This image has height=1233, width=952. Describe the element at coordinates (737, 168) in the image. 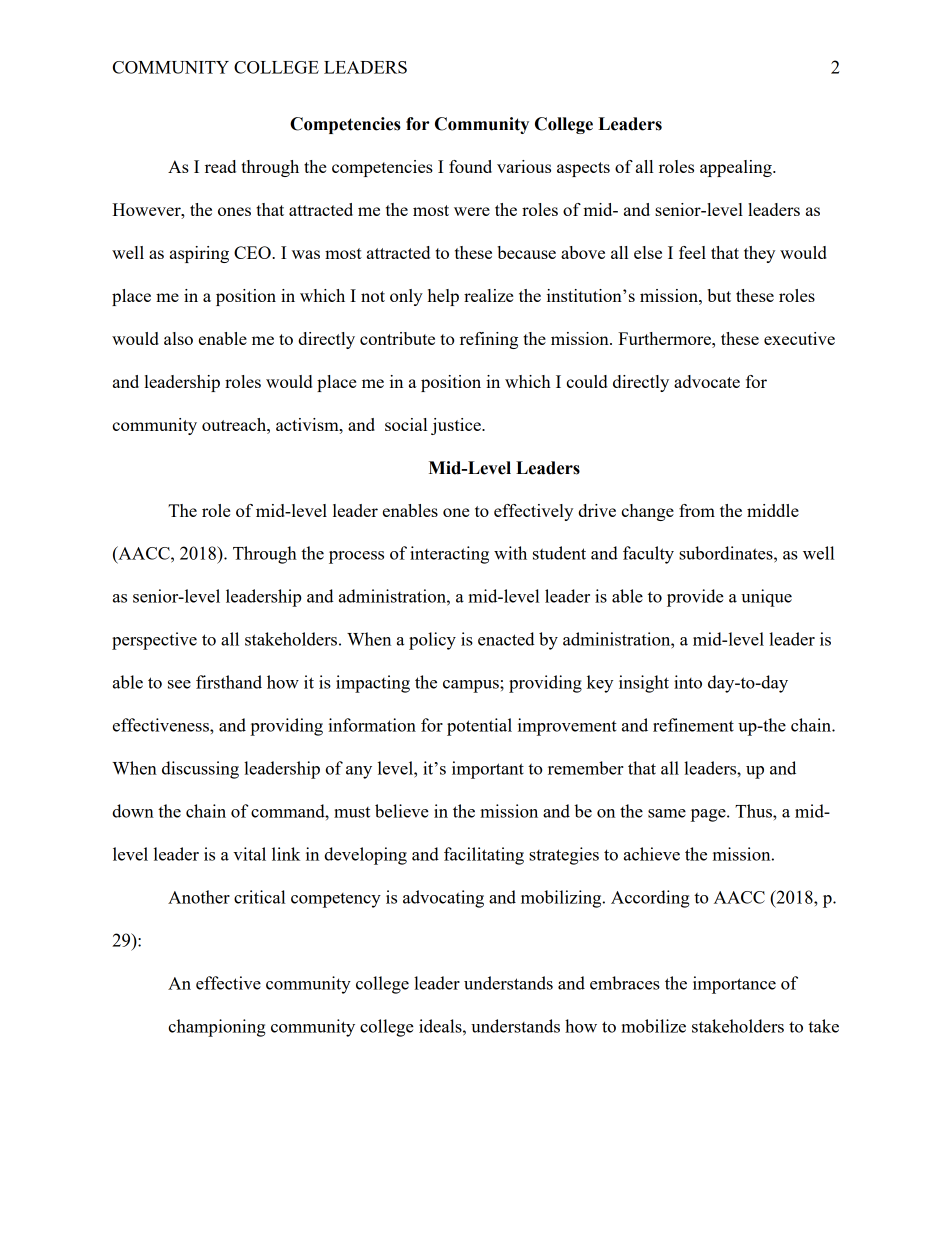

I see `appealing` at that location.
